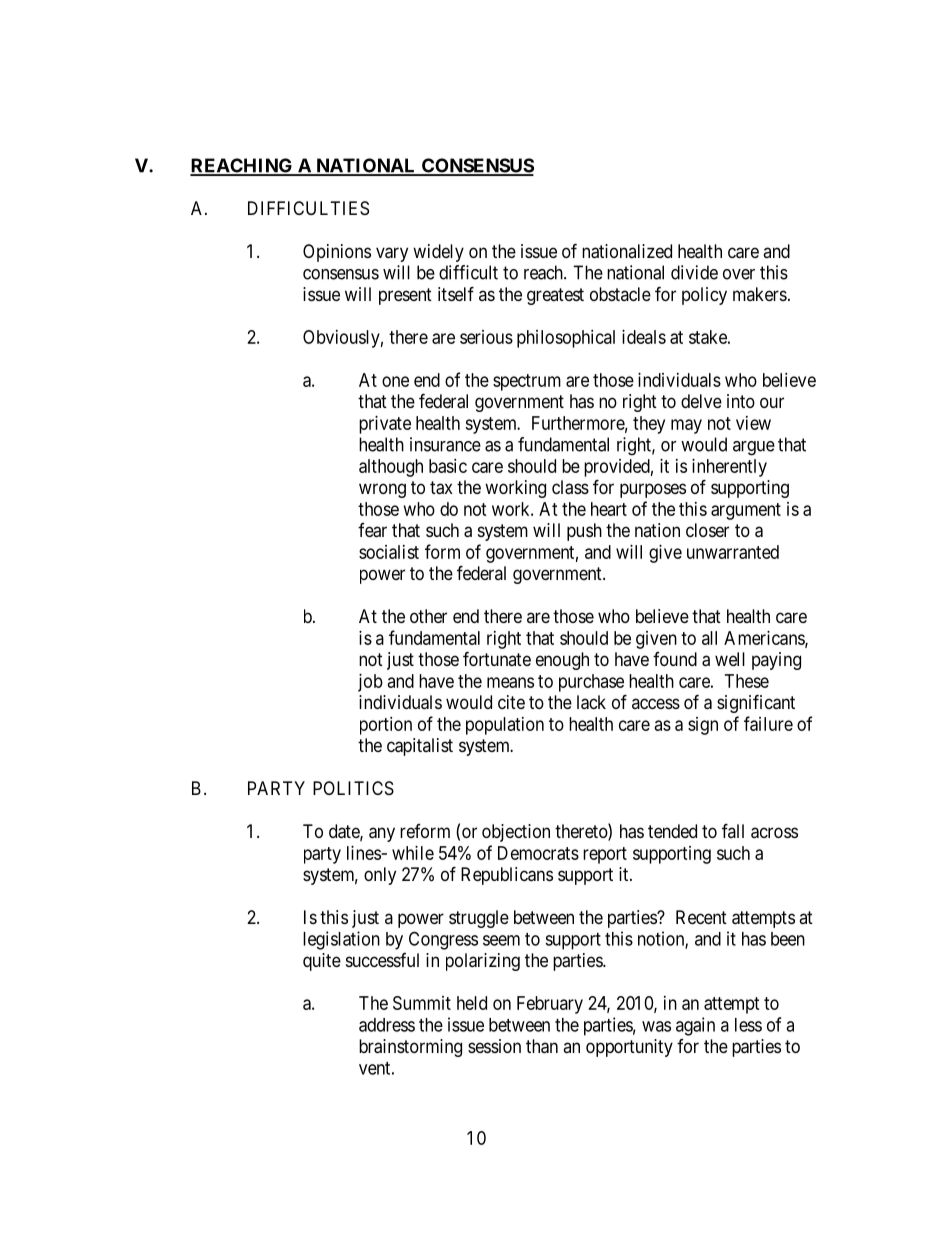 This screenshot has width=952, height=1233. Describe the element at coordinates (387, 1025) in the screenshot. I see `address` at that location.
